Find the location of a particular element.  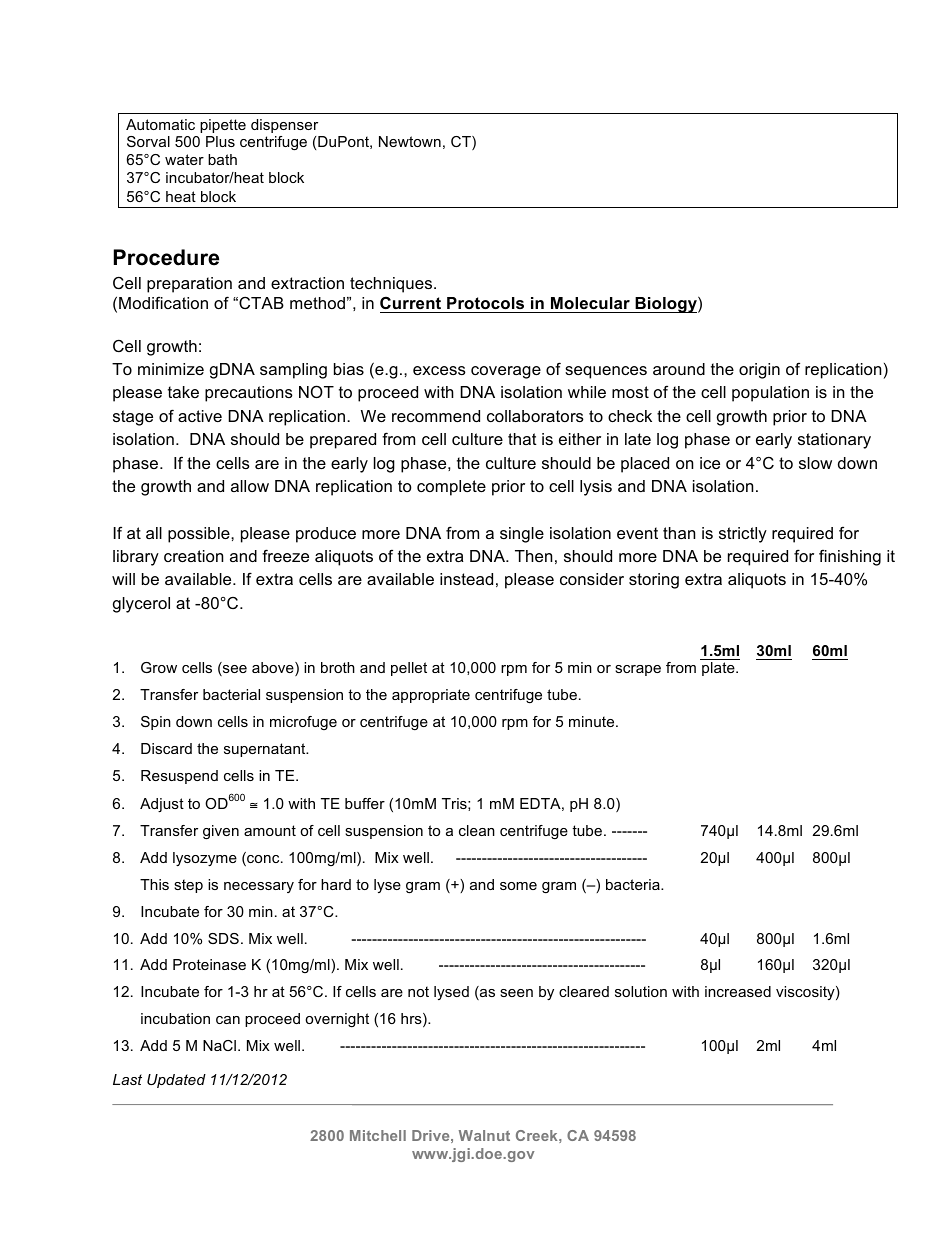

Newtown is located at coordinates (410, 141).
